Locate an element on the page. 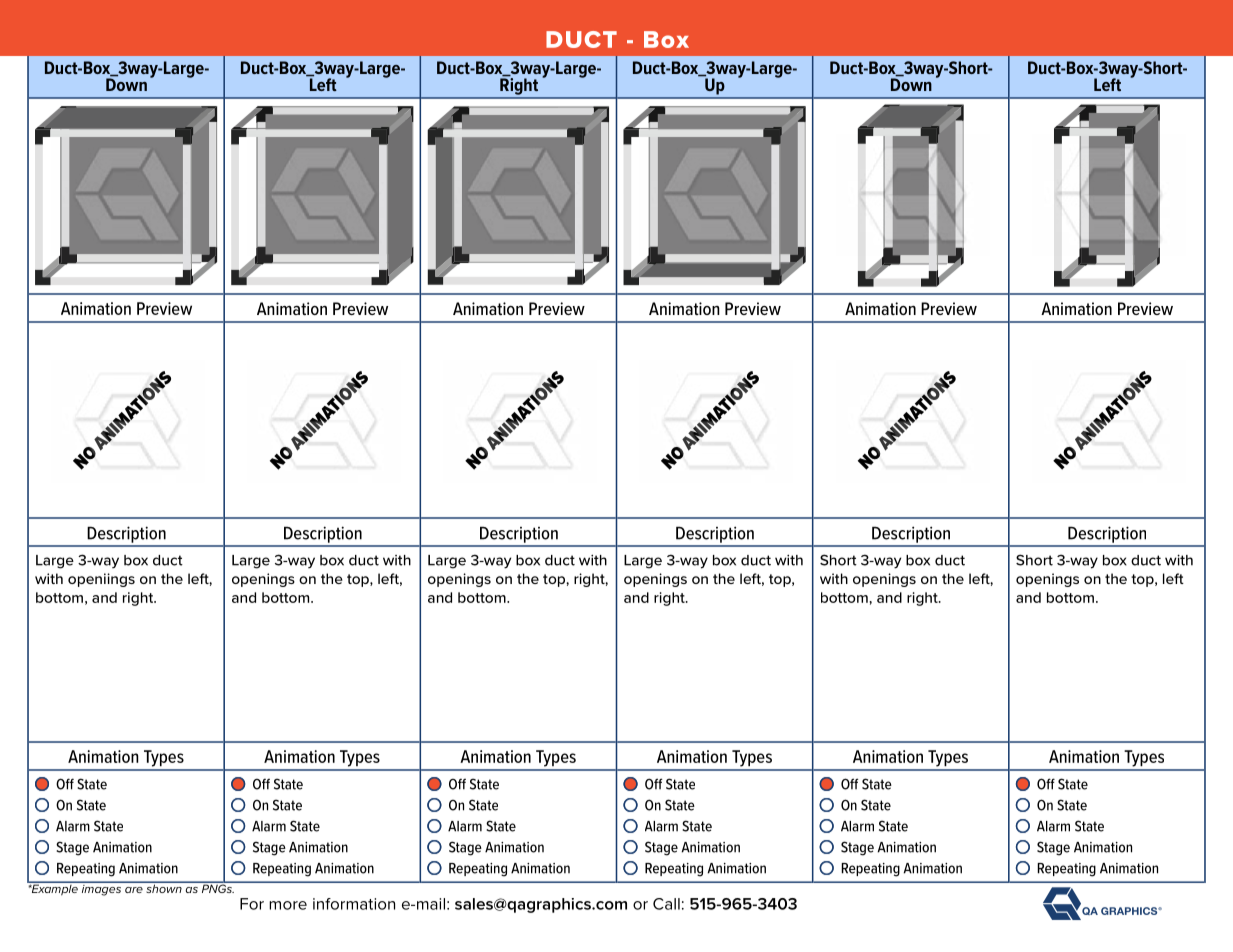  information is located at coordinates (354, 904).
